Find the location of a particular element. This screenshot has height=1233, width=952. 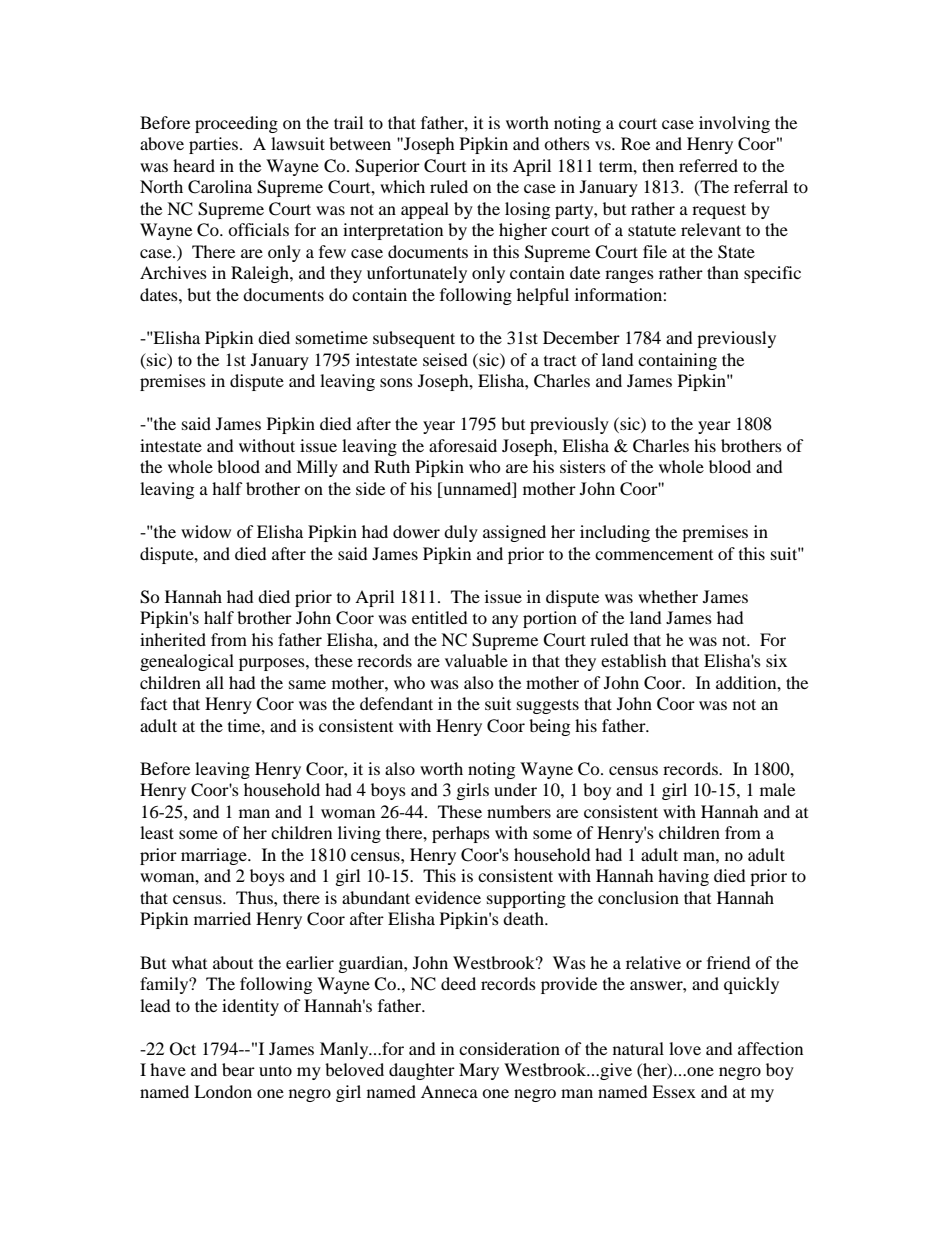

entitled is located at coordinates (440, 617).
